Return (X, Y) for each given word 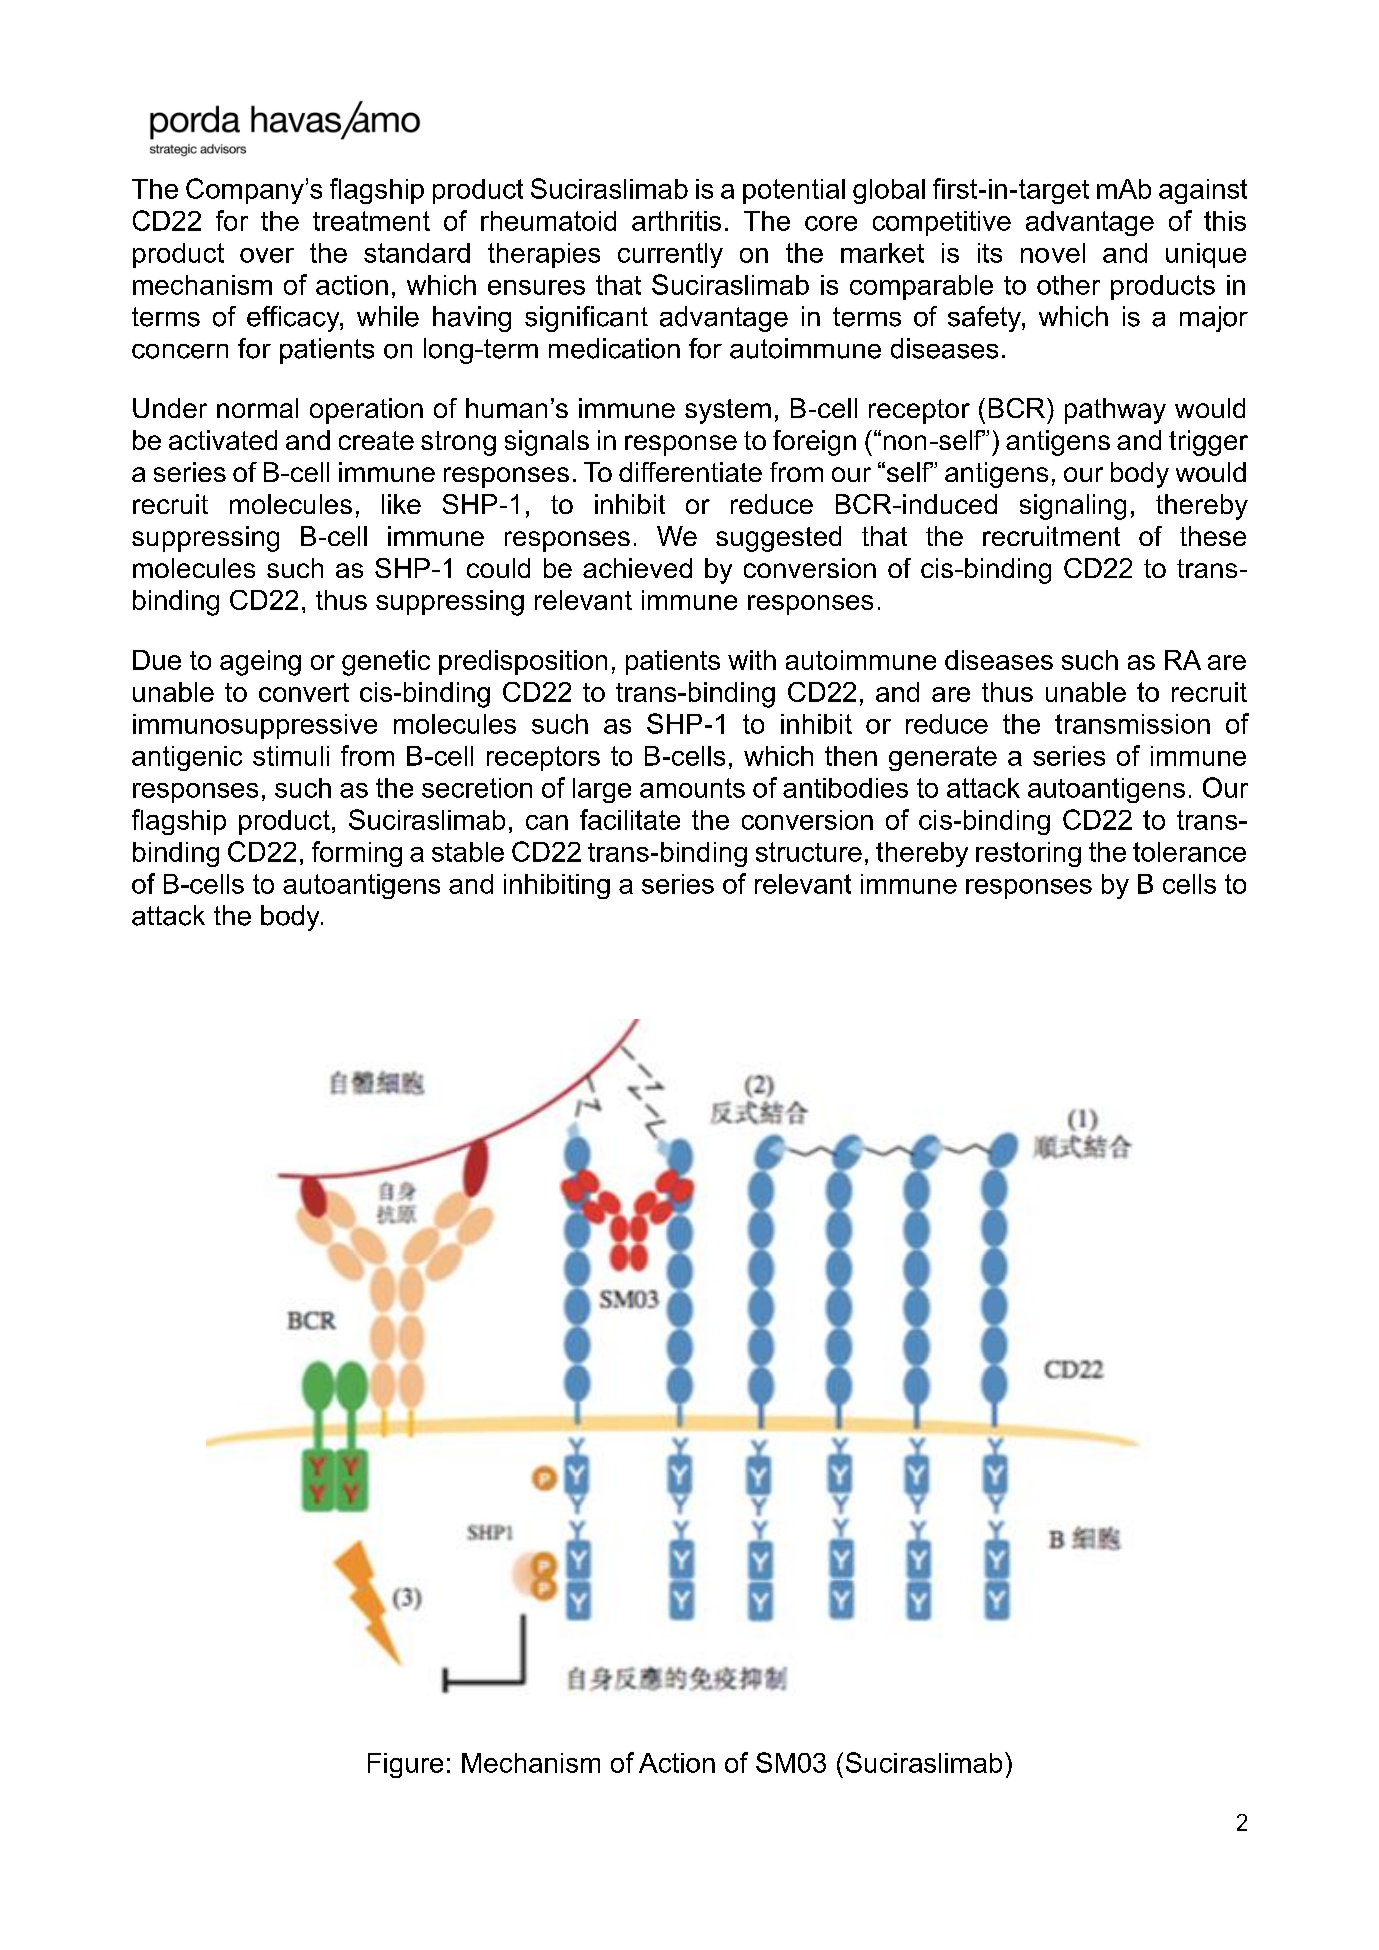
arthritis (676, 221)
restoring (1028, 854)
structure (809, 852)
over (267, 255)
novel (1053, 253)
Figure (405, 1765)
